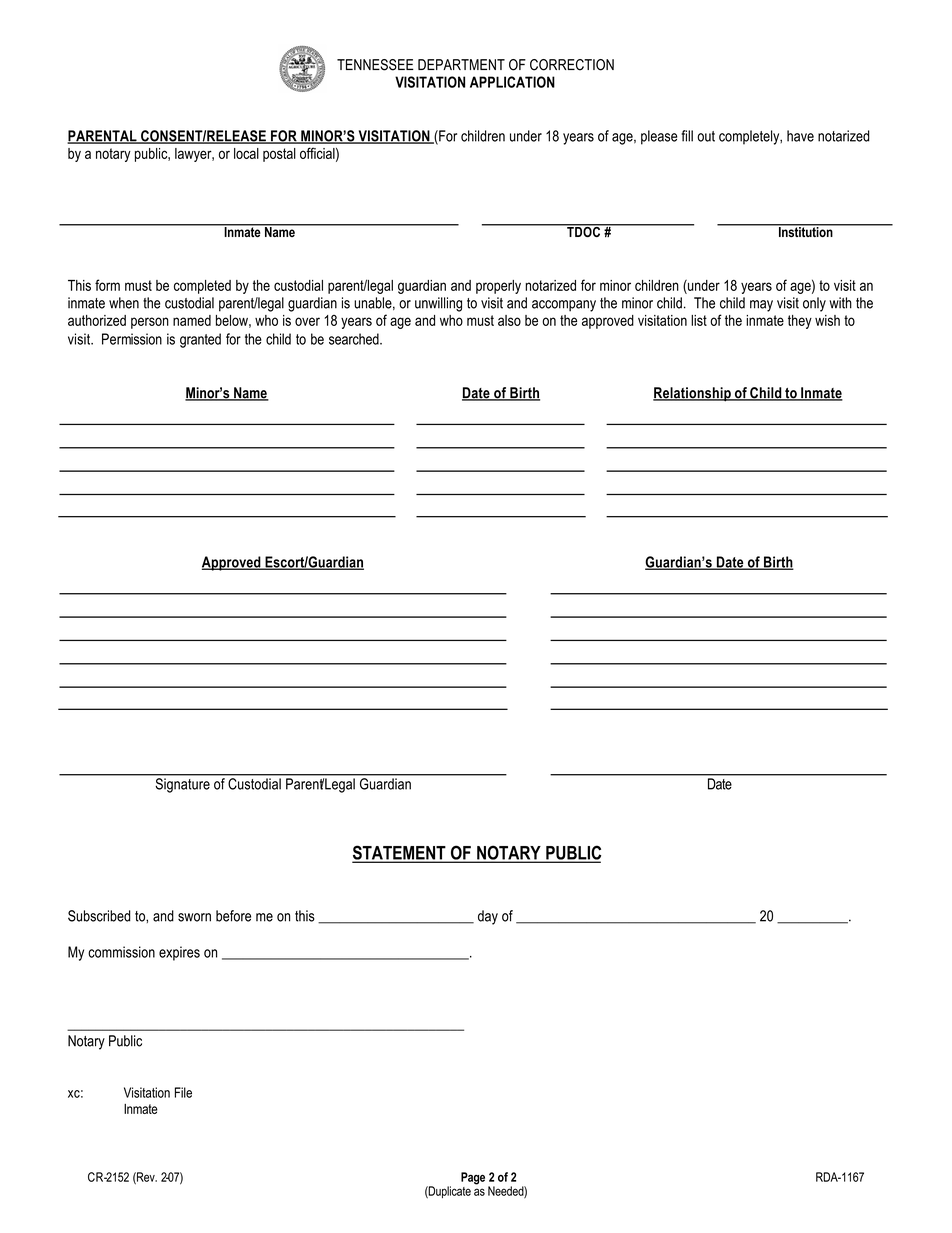  Describe the element at coordinates (461, 64) in the screenshot. I see `DEPARTMENT` at that location.
